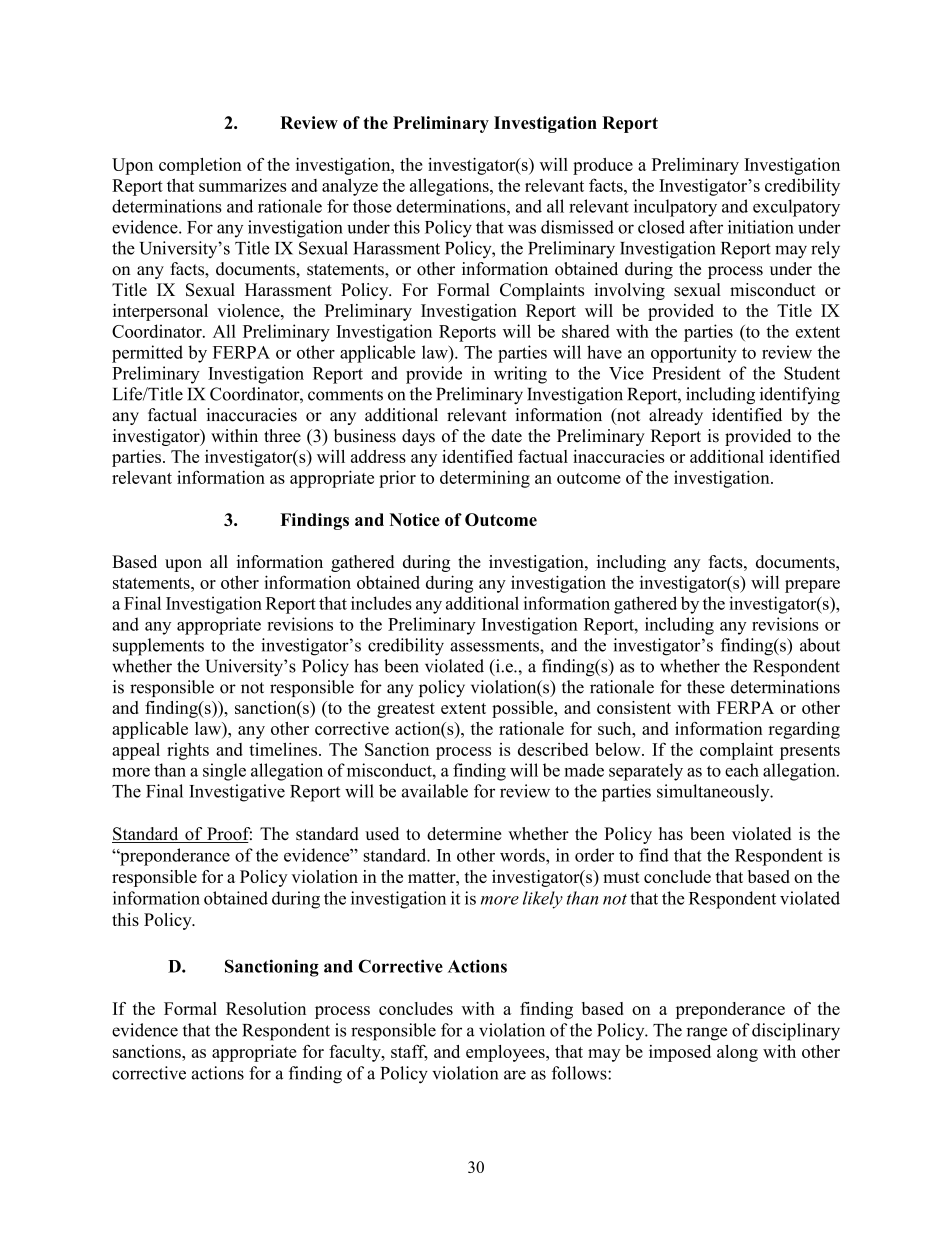 The height and width of the screenshot is (1233, 952). What do you see at coordinates (522, 229) in the screenshot?
I see `was` at bounding box center [522, 229].
